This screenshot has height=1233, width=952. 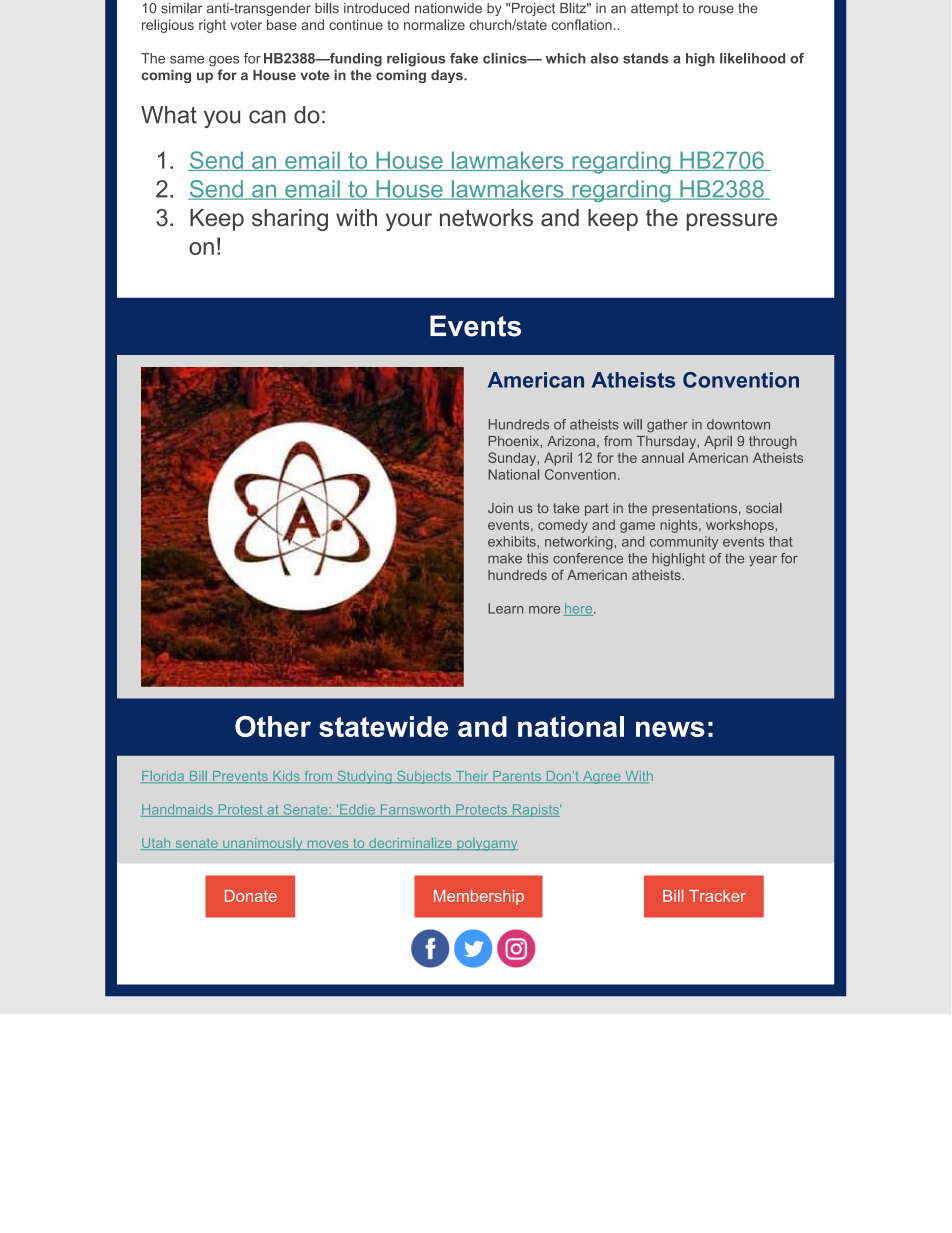 What do you see at coordinates (290, 220) in the screenshot?
I see `sharing` at bounding box center [290, 220].
